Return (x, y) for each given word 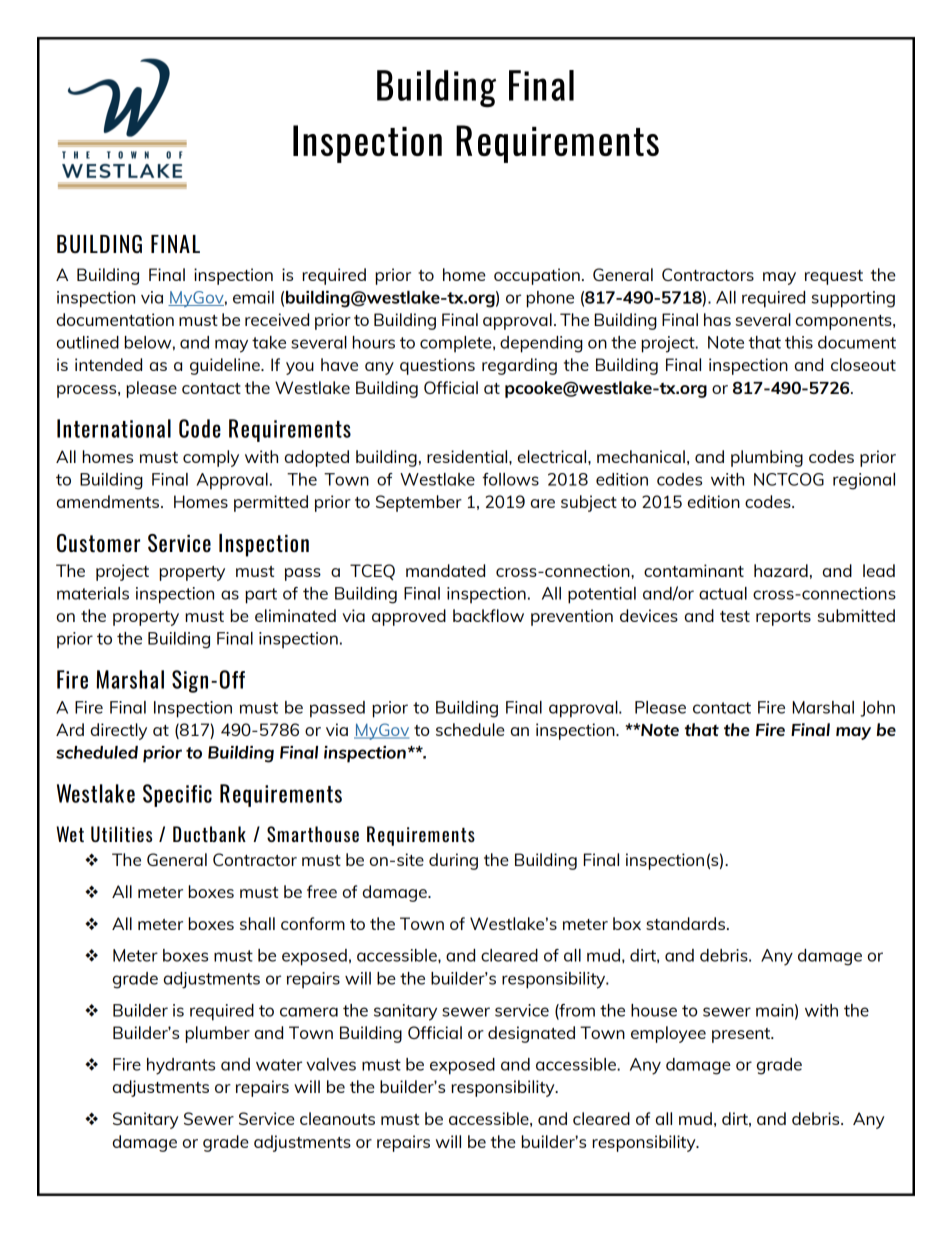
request (834, 277)
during (453, 861)
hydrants (181, 1066)
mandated (445, 570)
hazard (781, 570)
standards (687, 923)
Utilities (121, 834)
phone (550, 299)
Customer (98, 543)
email (253, 297)
